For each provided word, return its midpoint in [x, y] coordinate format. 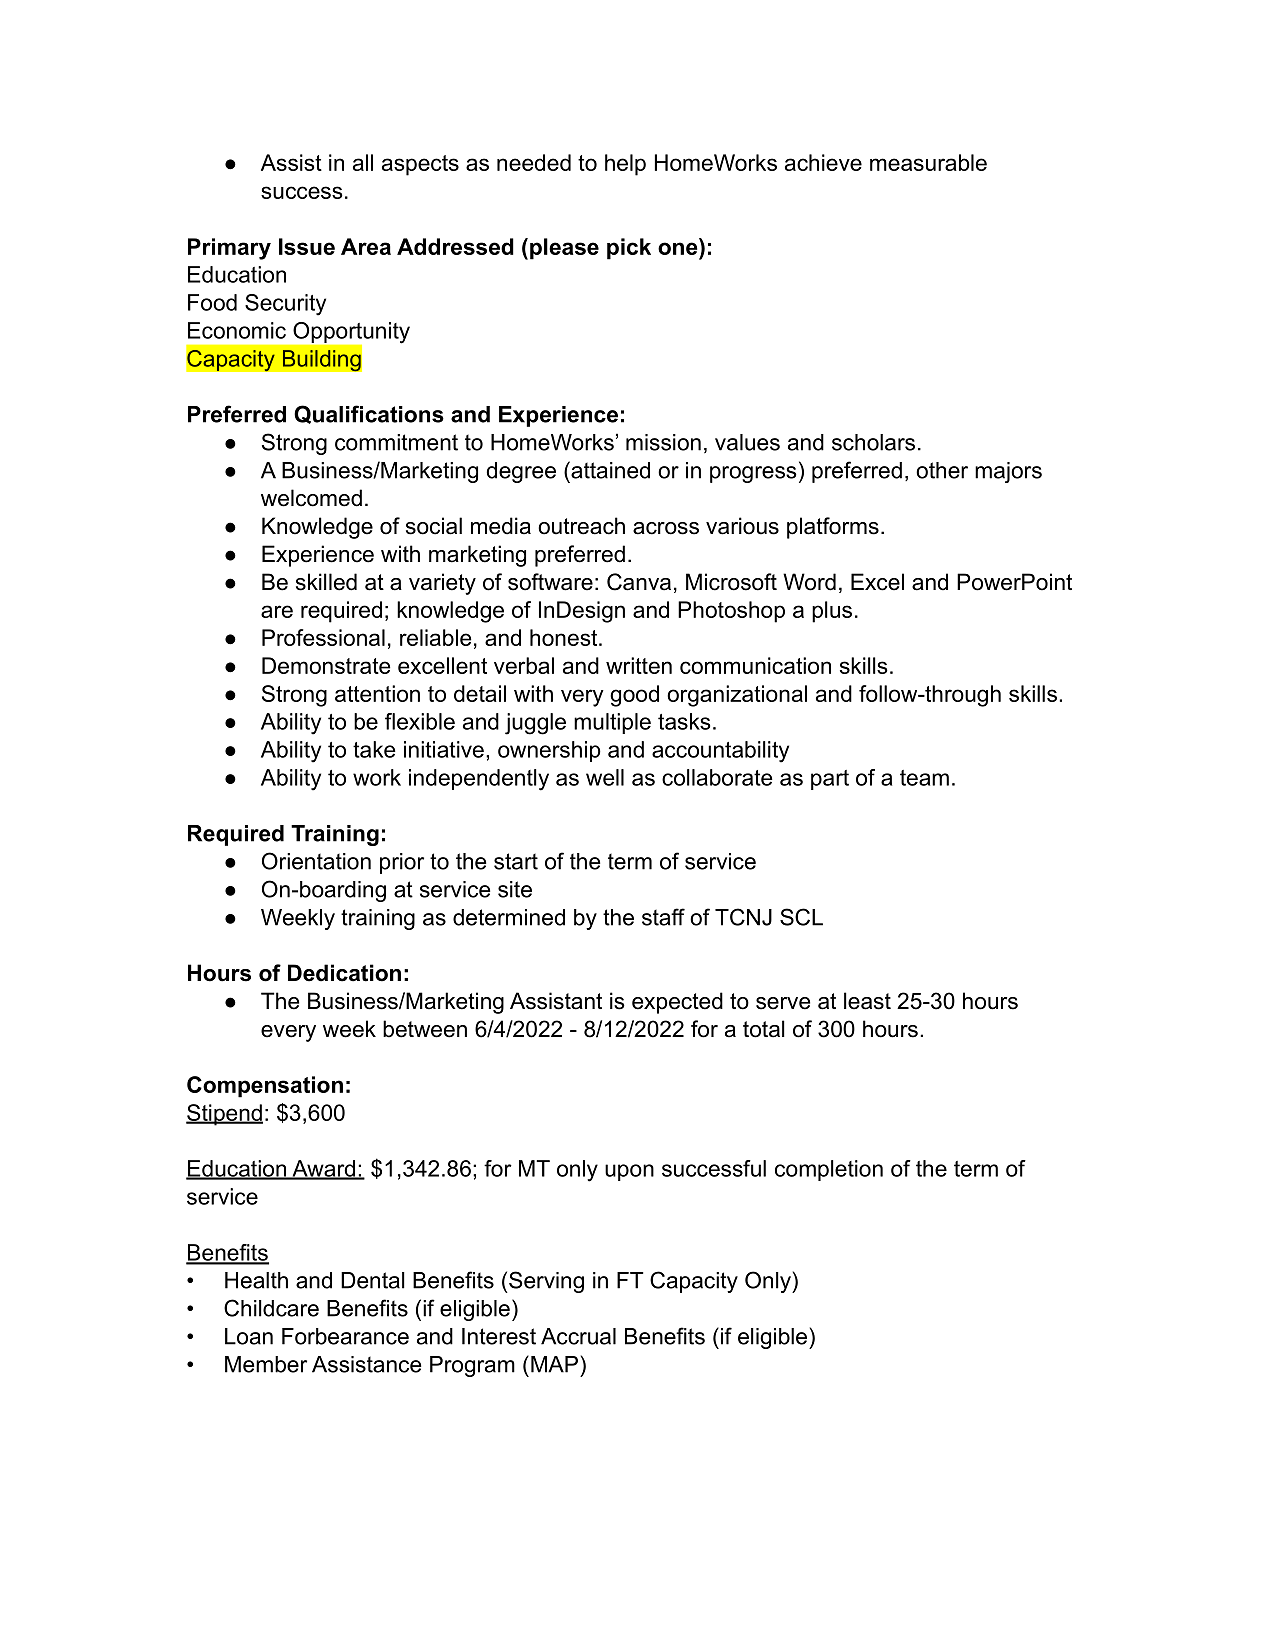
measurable [928, 162]
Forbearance [345, 1336]
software [550, 582]
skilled [326, 582]
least [867, 1001]
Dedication [344, 973]
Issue [307, 246]
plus [832, 612]
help [625, 165]
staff [663, 917]
